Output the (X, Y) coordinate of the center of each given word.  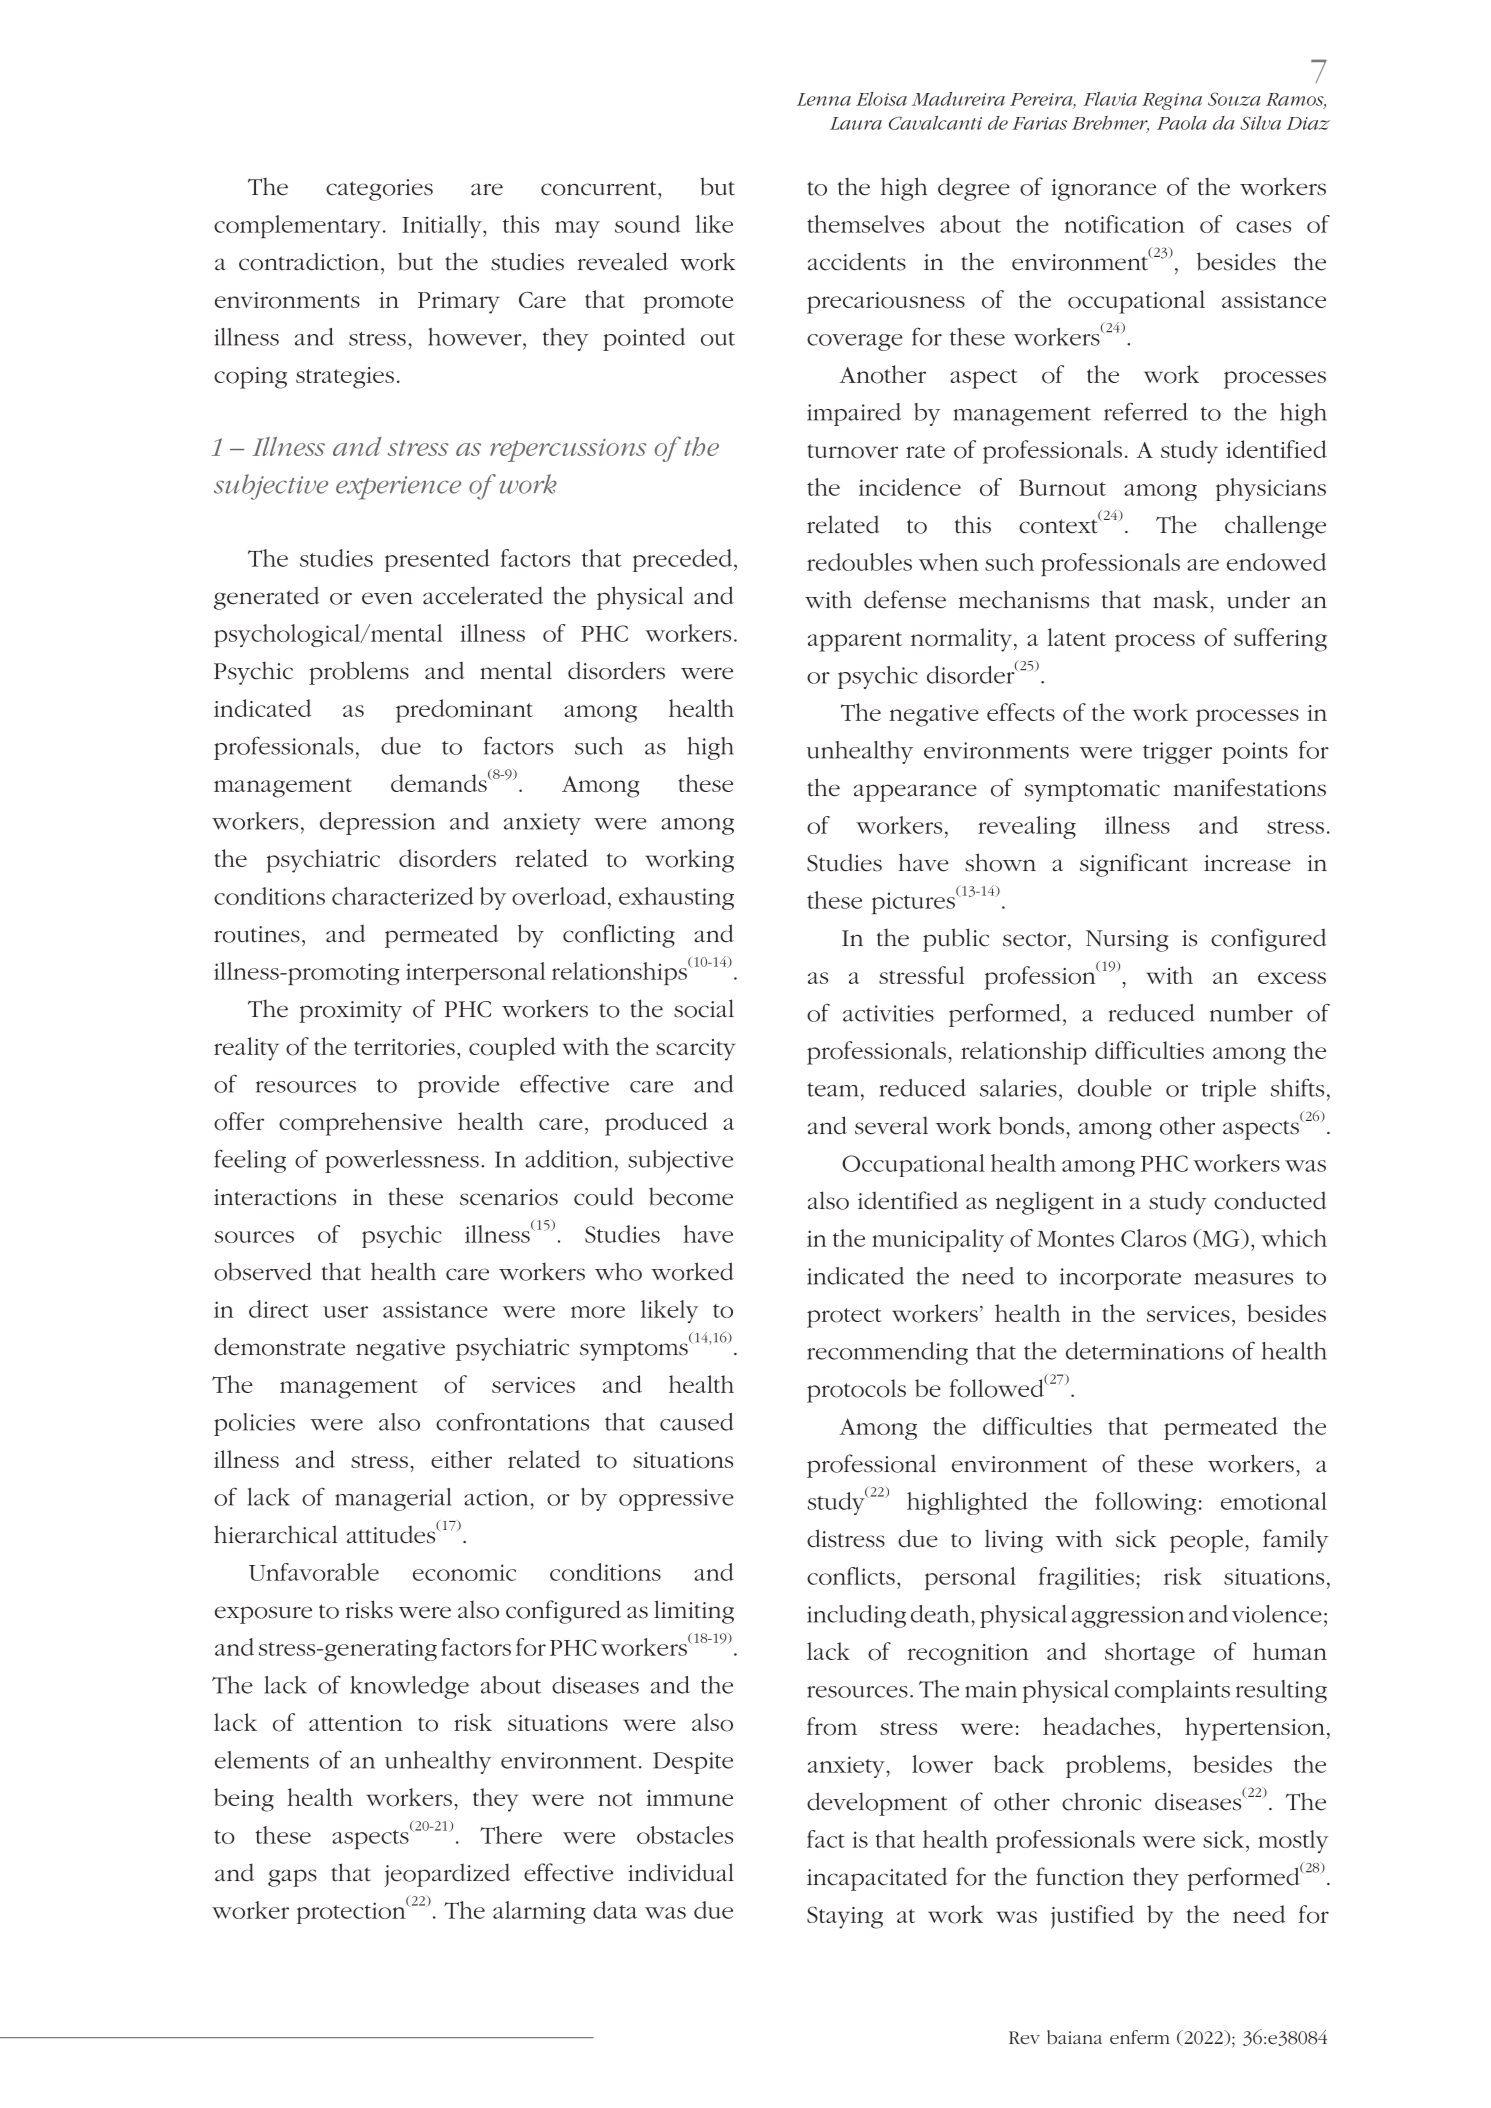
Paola (1182, 123)
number (1251, 1013)
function (1080, 1876)
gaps (292, 1878)
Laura (856, 123)
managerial (393, 1499)
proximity (351, 1012)
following (1145, 1503)
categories (379, 190)
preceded (682, 560)
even (387, 598)
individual (681, 1872)
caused (697, 1422)
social (704, 1008)
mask (1182, 599)
